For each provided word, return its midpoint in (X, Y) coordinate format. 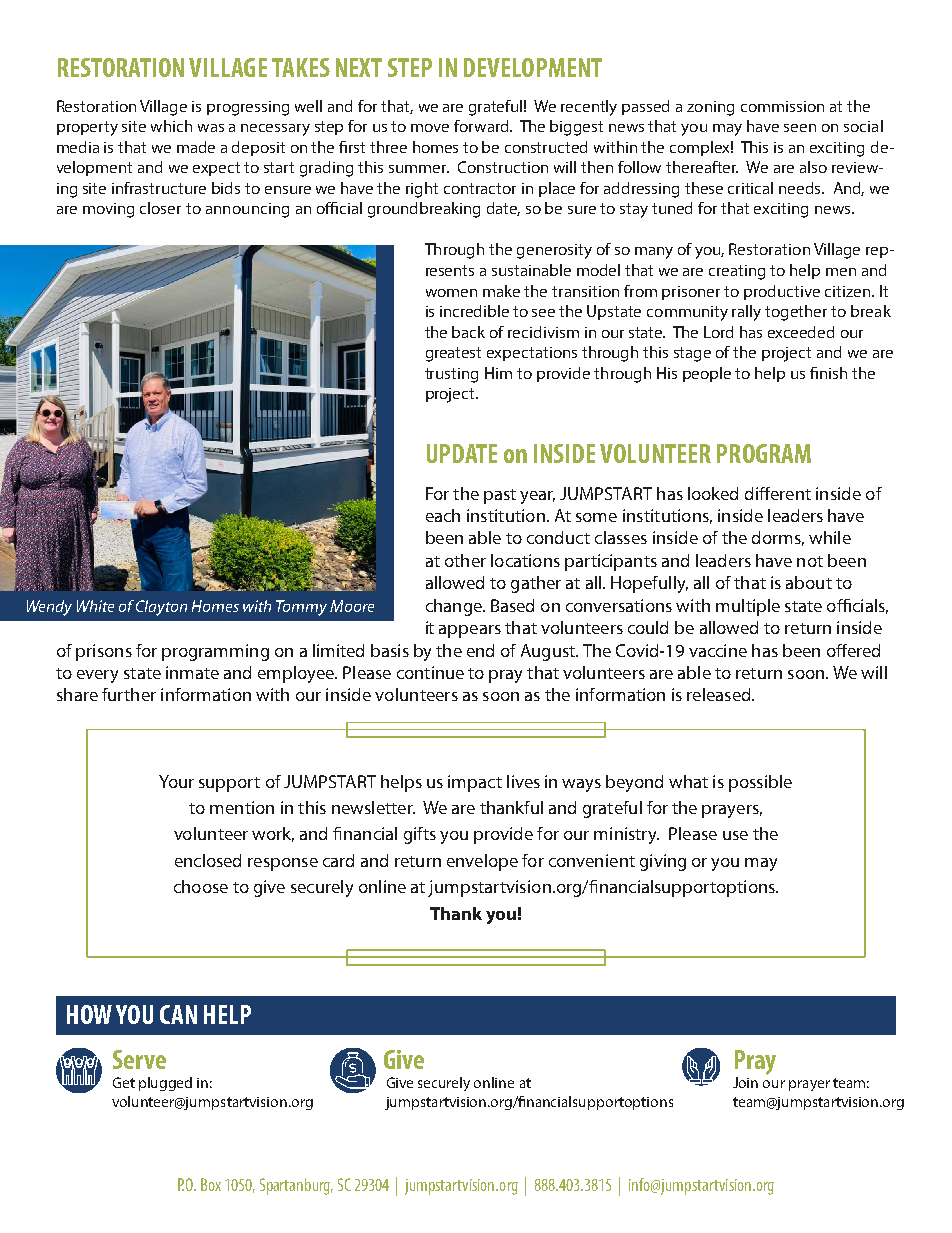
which (171, 126)
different (778, 493)
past (500, 496)
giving (663, 862)
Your (176, 781)
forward (483, 126)
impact (475, 783)
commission (782, 106)
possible (760, 783)
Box (211, 1184)
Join (745, 1082)
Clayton (161, 608)
